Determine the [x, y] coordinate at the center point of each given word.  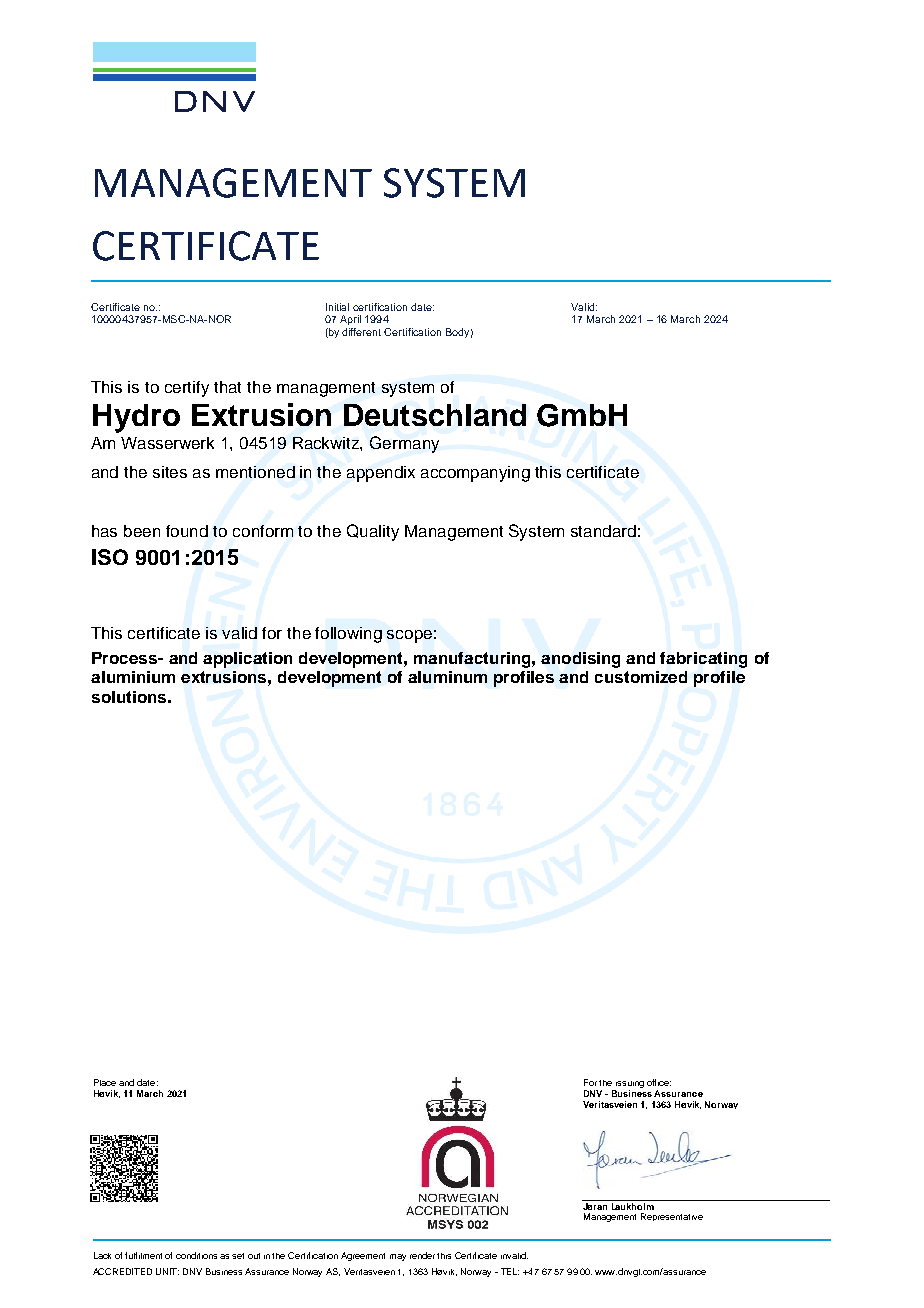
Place [105, 1082]
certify [187, 389]
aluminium [133, 677]
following [348, 635]
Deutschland [435, 415]
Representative [672, 1217]
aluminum [447, 677]
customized [641, 677]
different [361, 332]
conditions [196, 1255]
